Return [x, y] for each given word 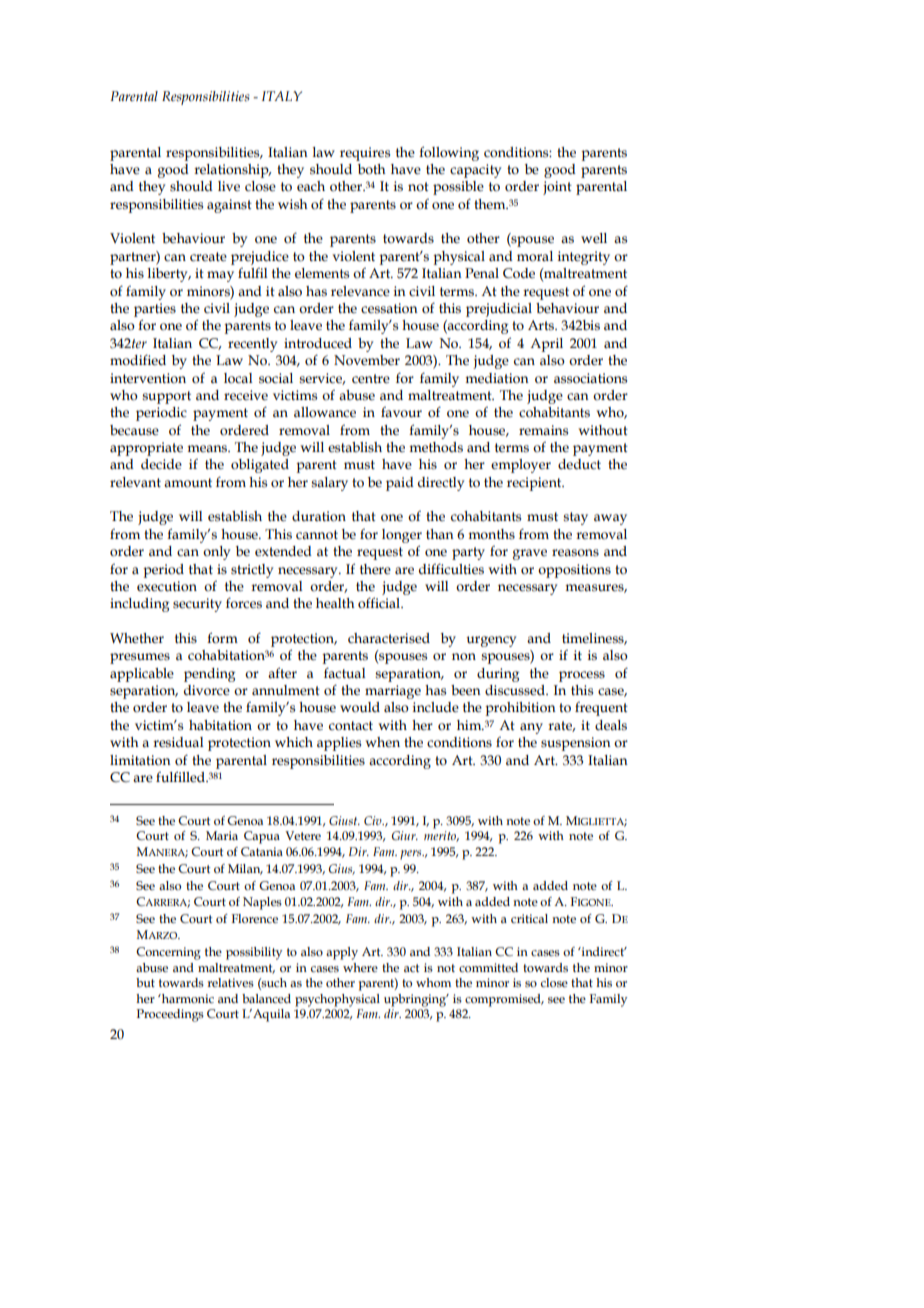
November [367, 360]
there [375, 569]
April [546, 345]
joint [557, 188]
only [216, 553]
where [360, 967]
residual [178, 742]
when [382, 742]
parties [155, 310]
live [229, 186]
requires [365, 154]
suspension [576, 744]
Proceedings [170, 1015]
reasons [575, 553]
